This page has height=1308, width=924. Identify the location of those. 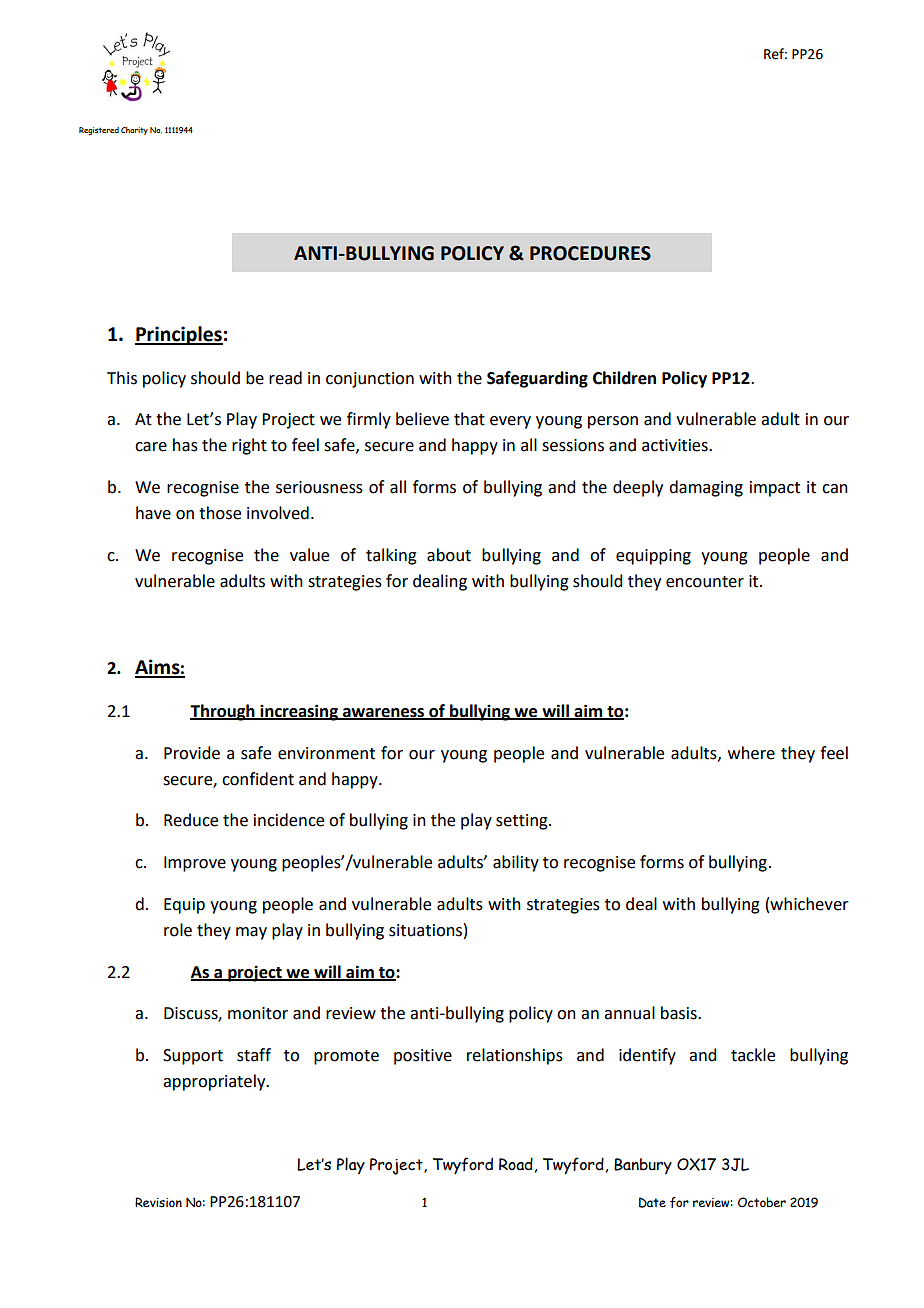
(220, 513).
